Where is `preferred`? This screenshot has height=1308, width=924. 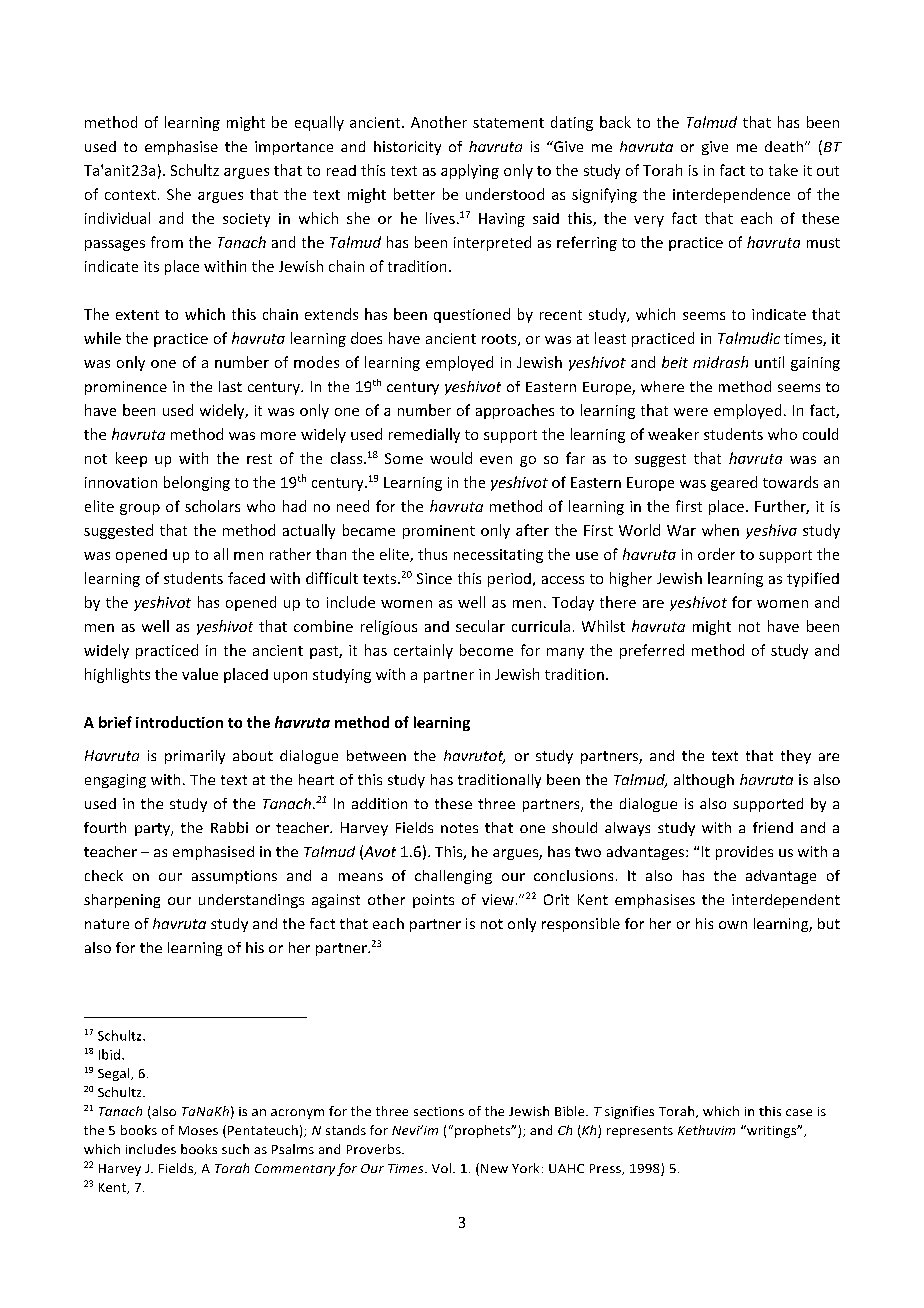
preferred is located at coordinates (652, 651).
